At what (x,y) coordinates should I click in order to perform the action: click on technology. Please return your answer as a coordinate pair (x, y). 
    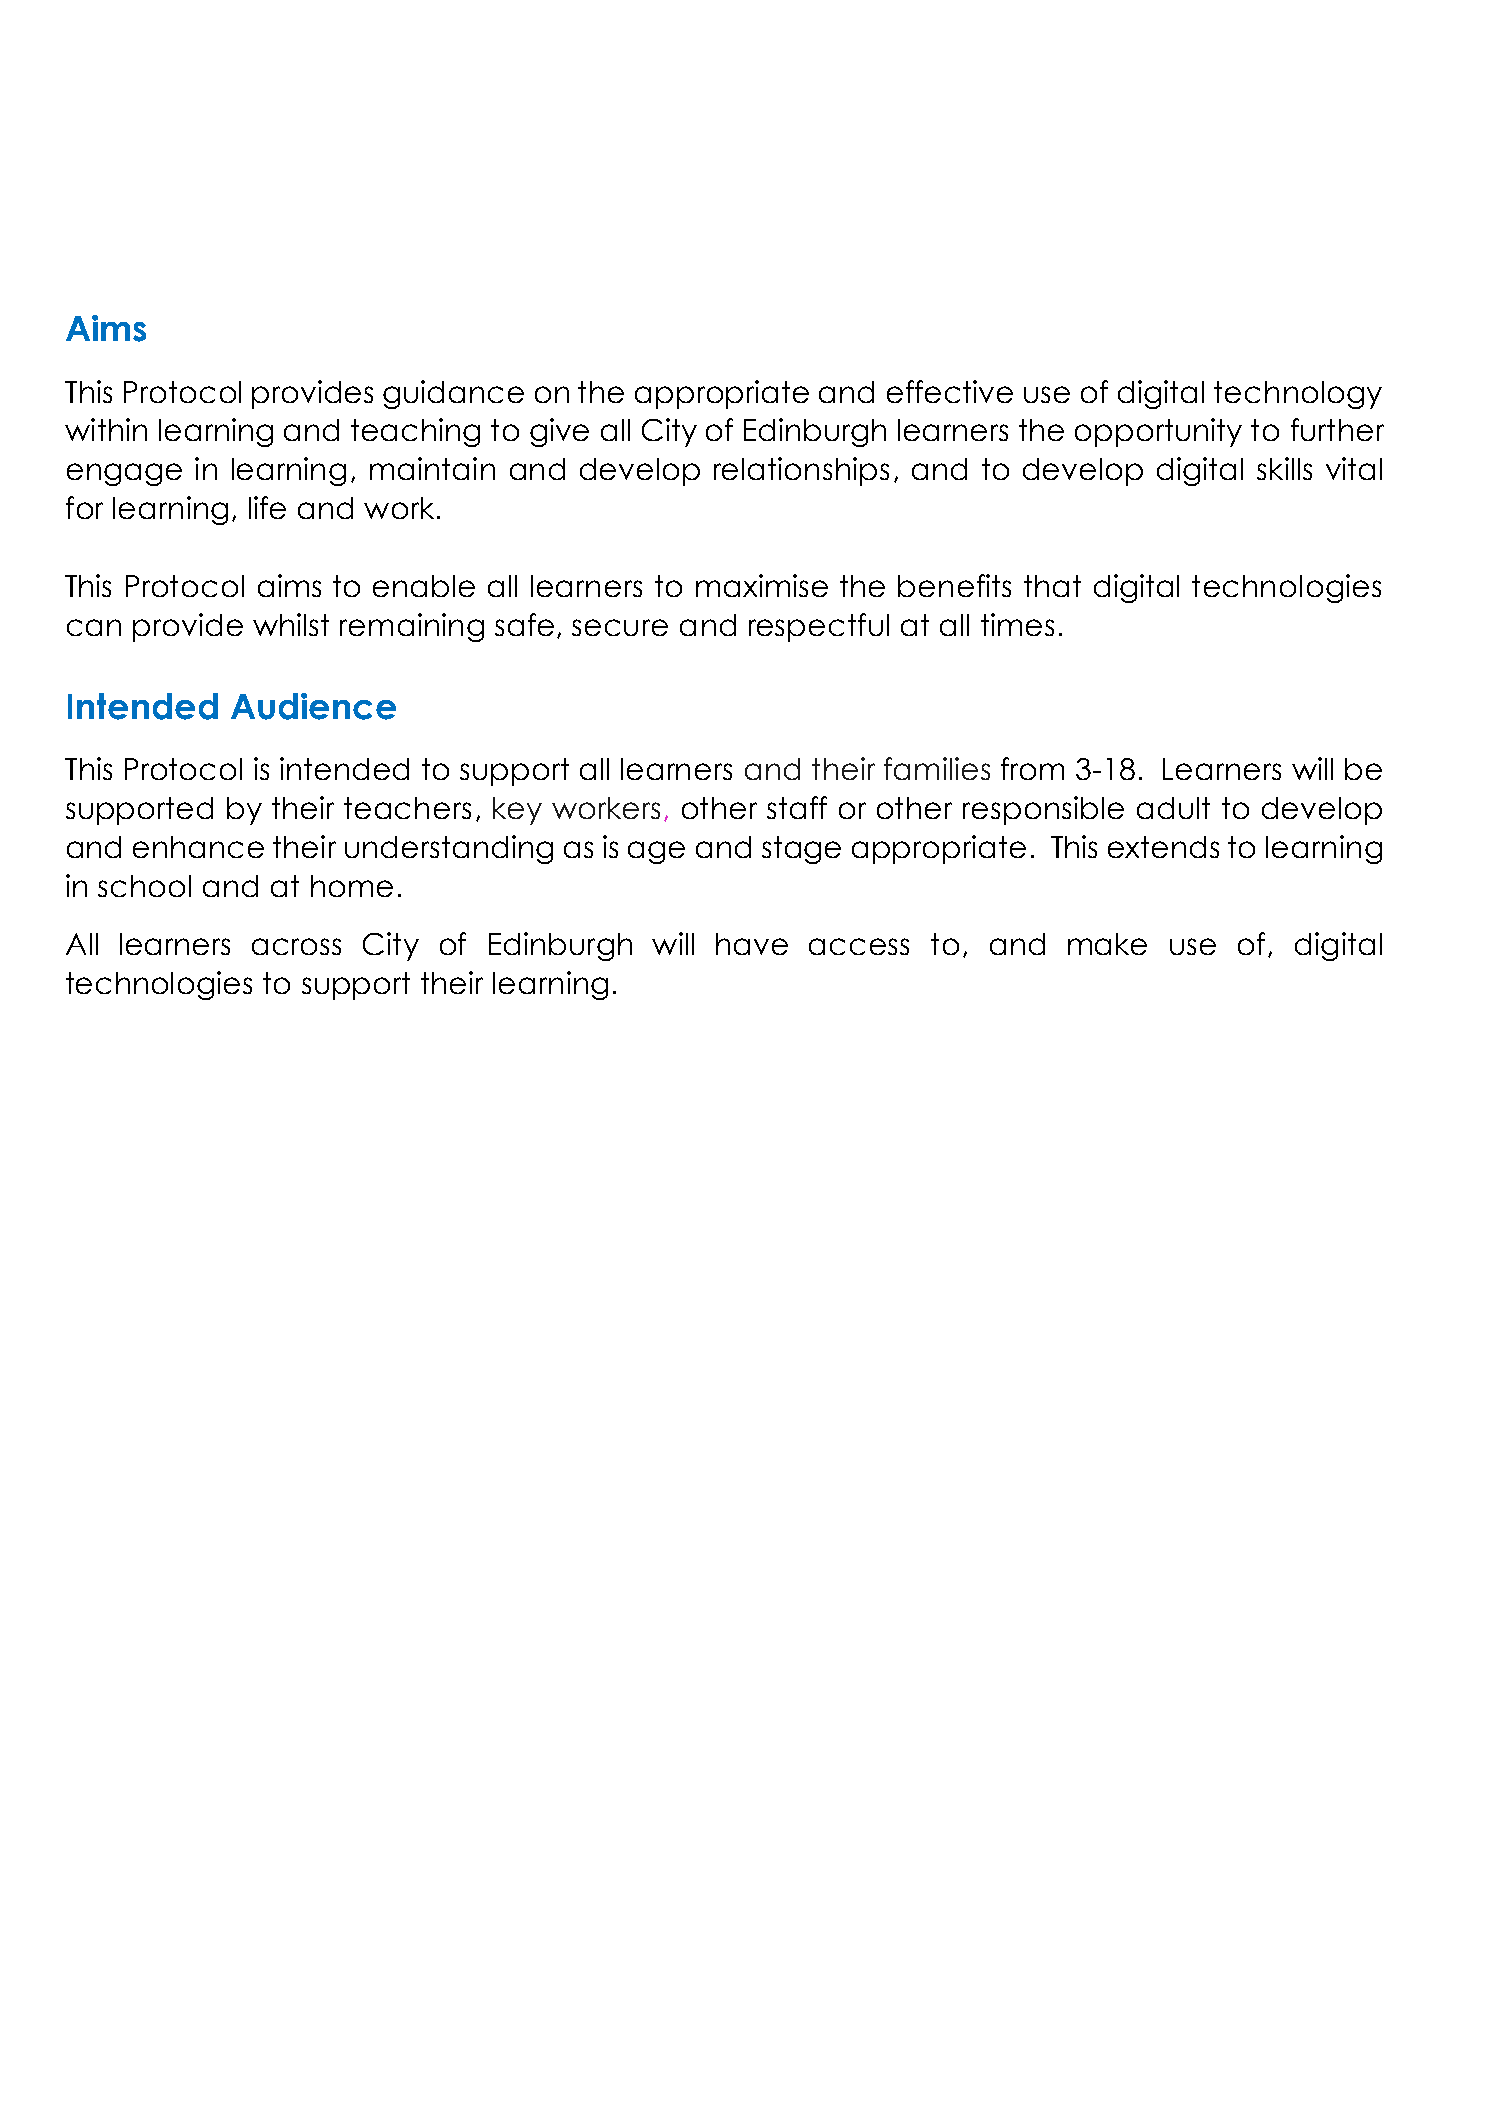
    Looking at the image, I should click on (1298, 395).
